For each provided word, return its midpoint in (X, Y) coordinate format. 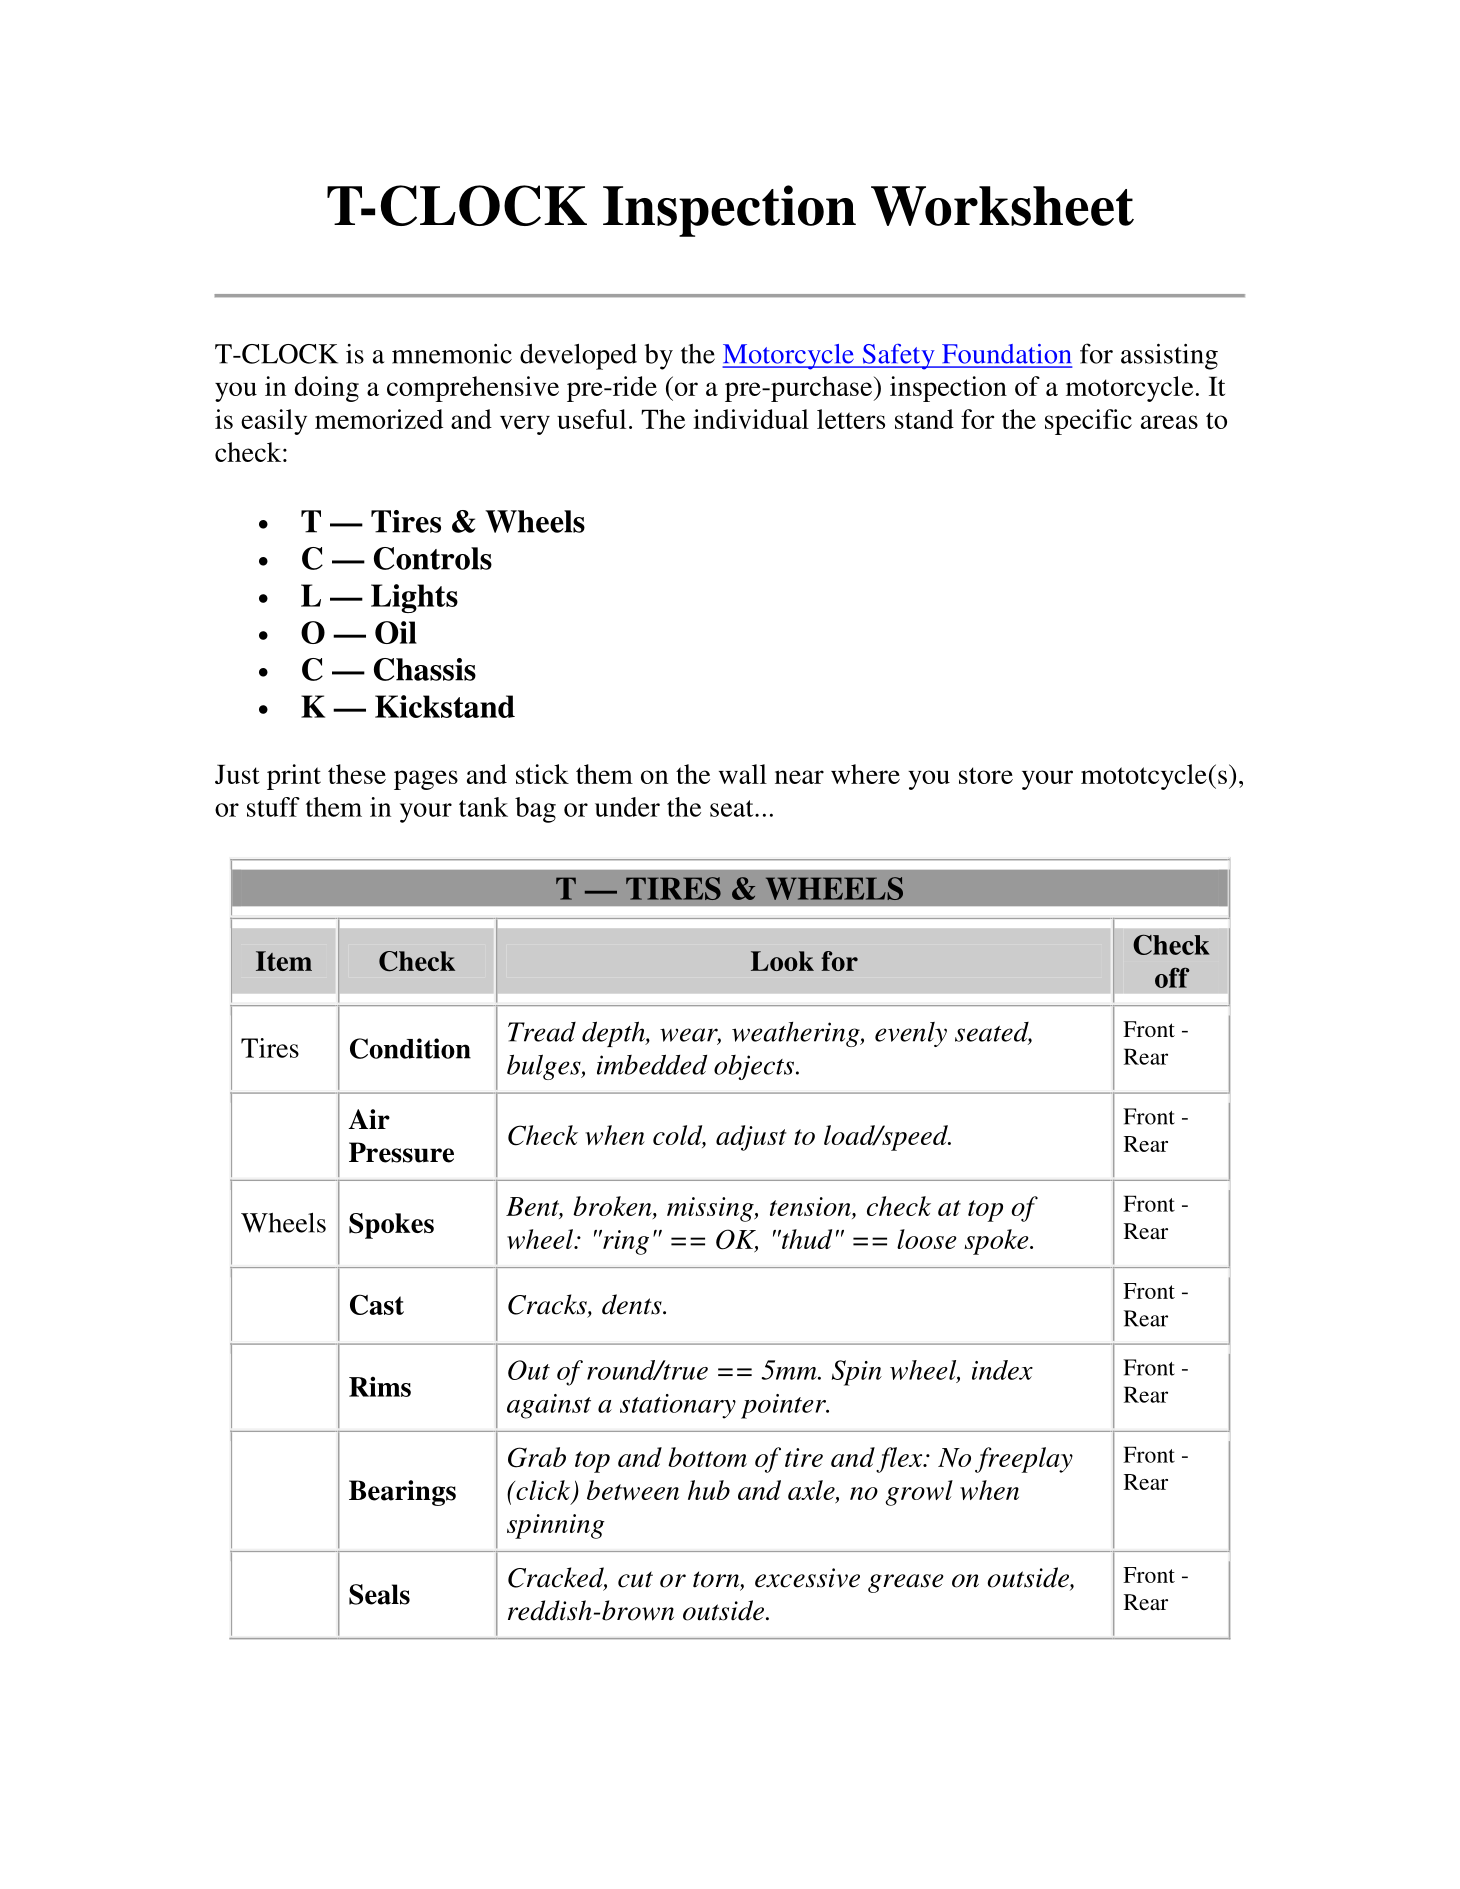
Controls (433, 558)
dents (633, 1304)
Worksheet (1002, 206)
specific (1088, 422)
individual (751, 419)
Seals (379, 1594)
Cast (377, 1304)
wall (743, 774)
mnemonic (452, 354)
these (357, 774)
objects (754, 1067)
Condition (410, 1048)
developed (578, 357)
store (986, 775)
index (1002, 1370)
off (1172, 977)
